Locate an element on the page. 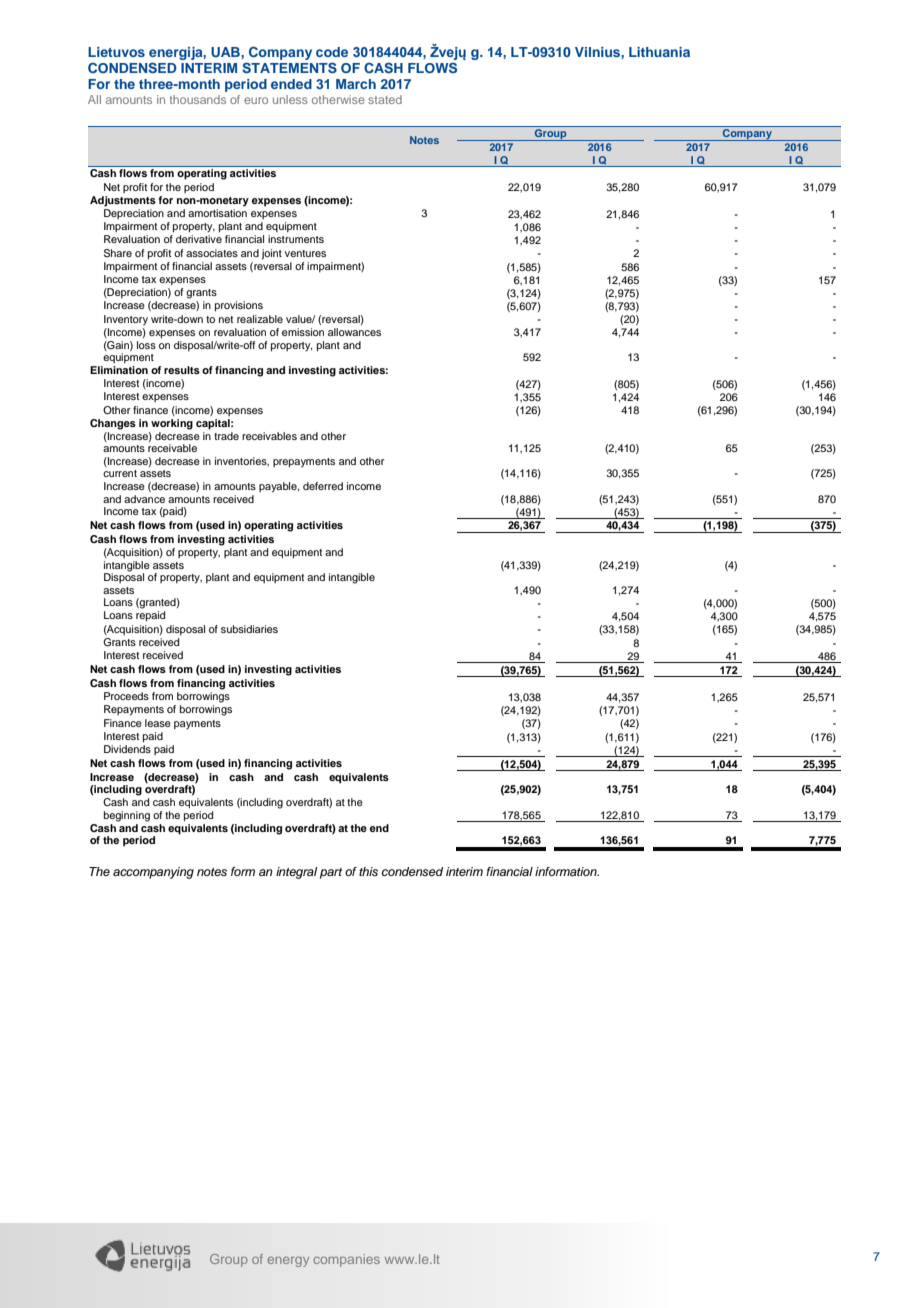 This image has height=1308, width=924. deferred is located at coordinates (323, 486).
